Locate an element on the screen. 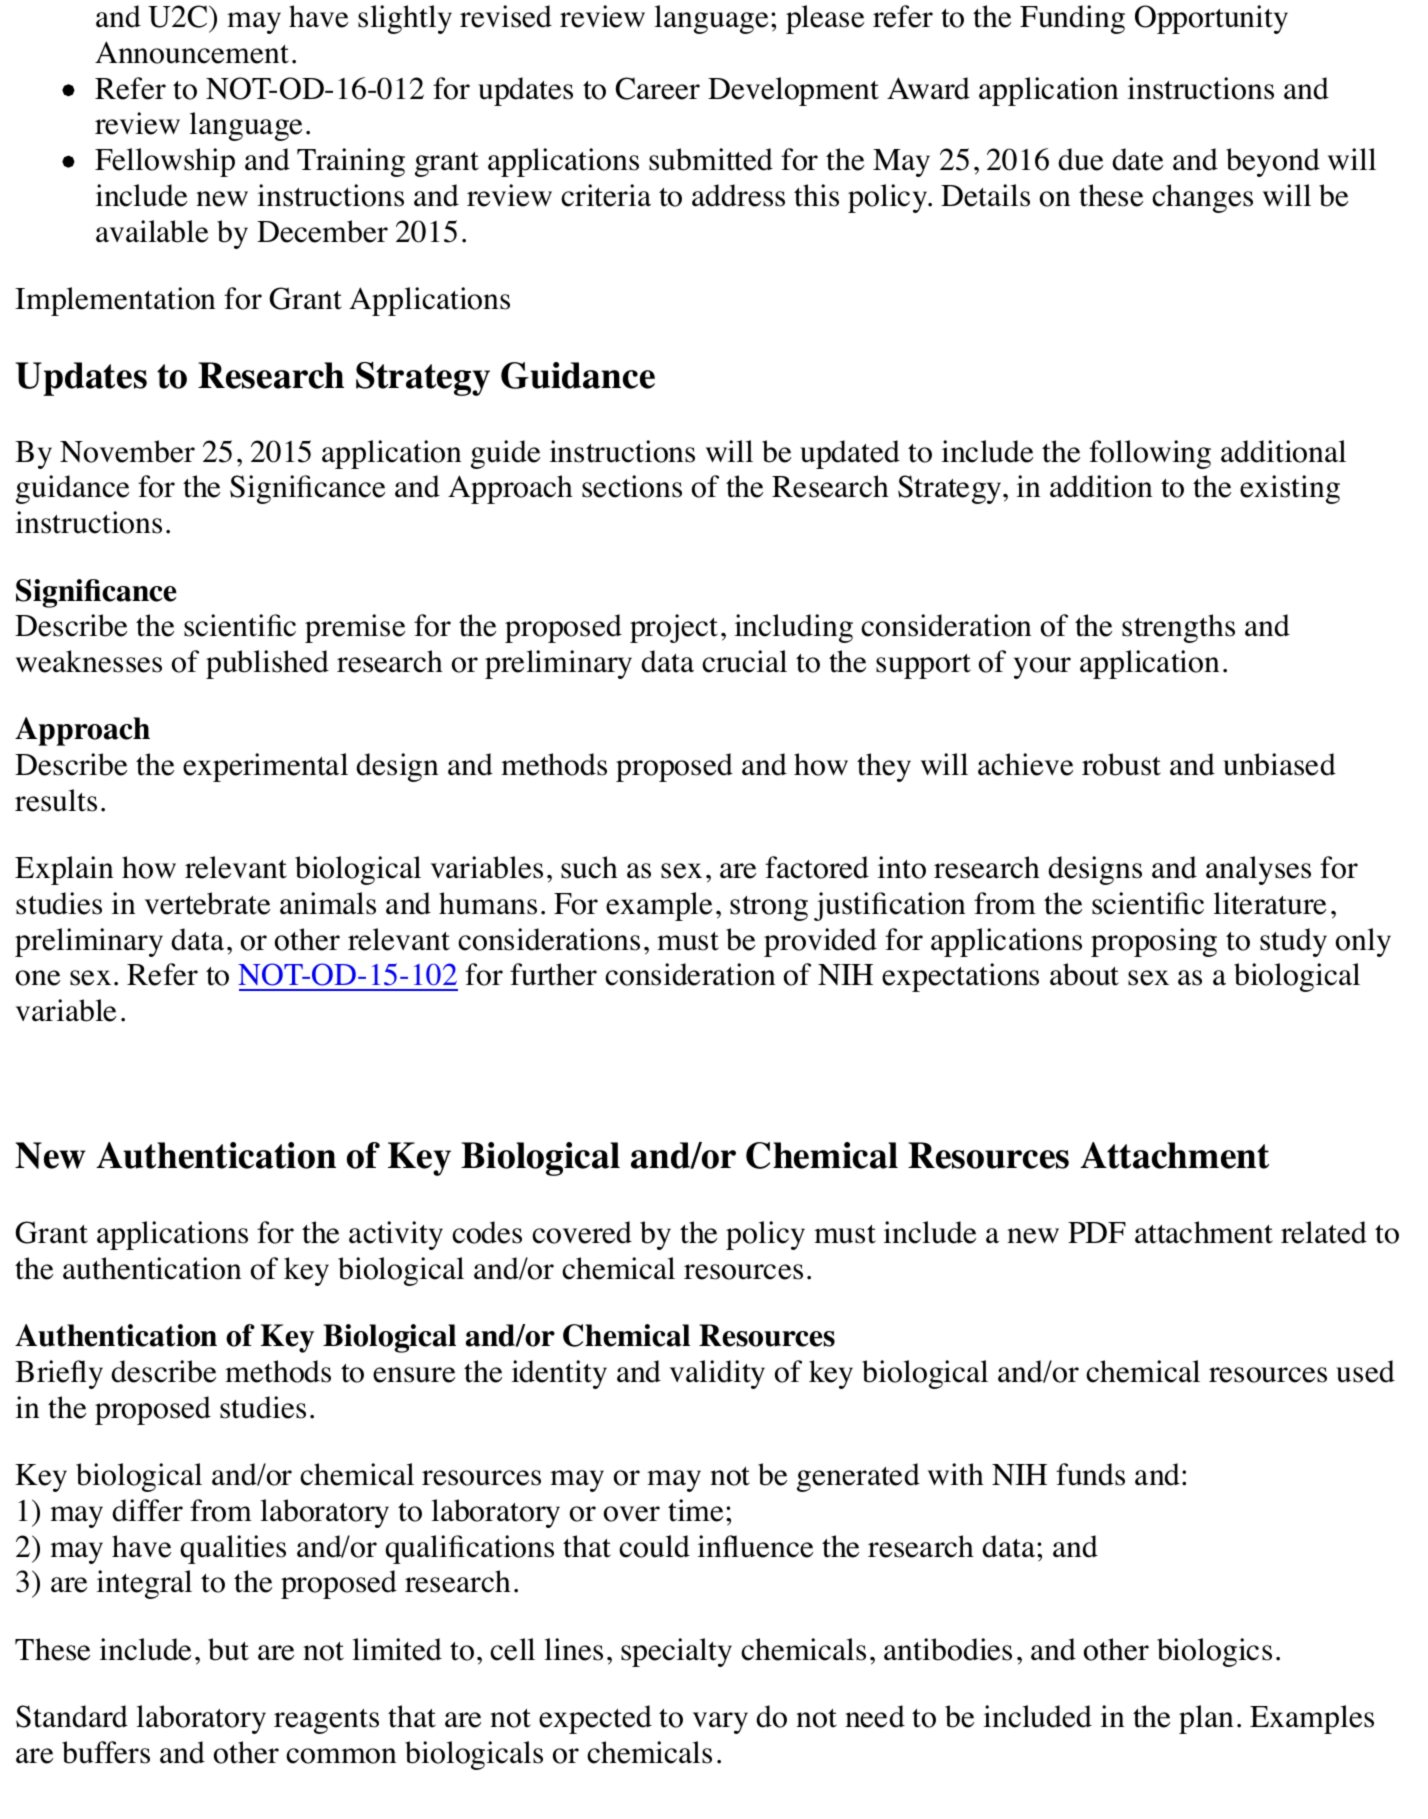 Image resolution: width=1428 pixels, height=1819 pixels. unbiased is located at coordinates (1279, 764).
